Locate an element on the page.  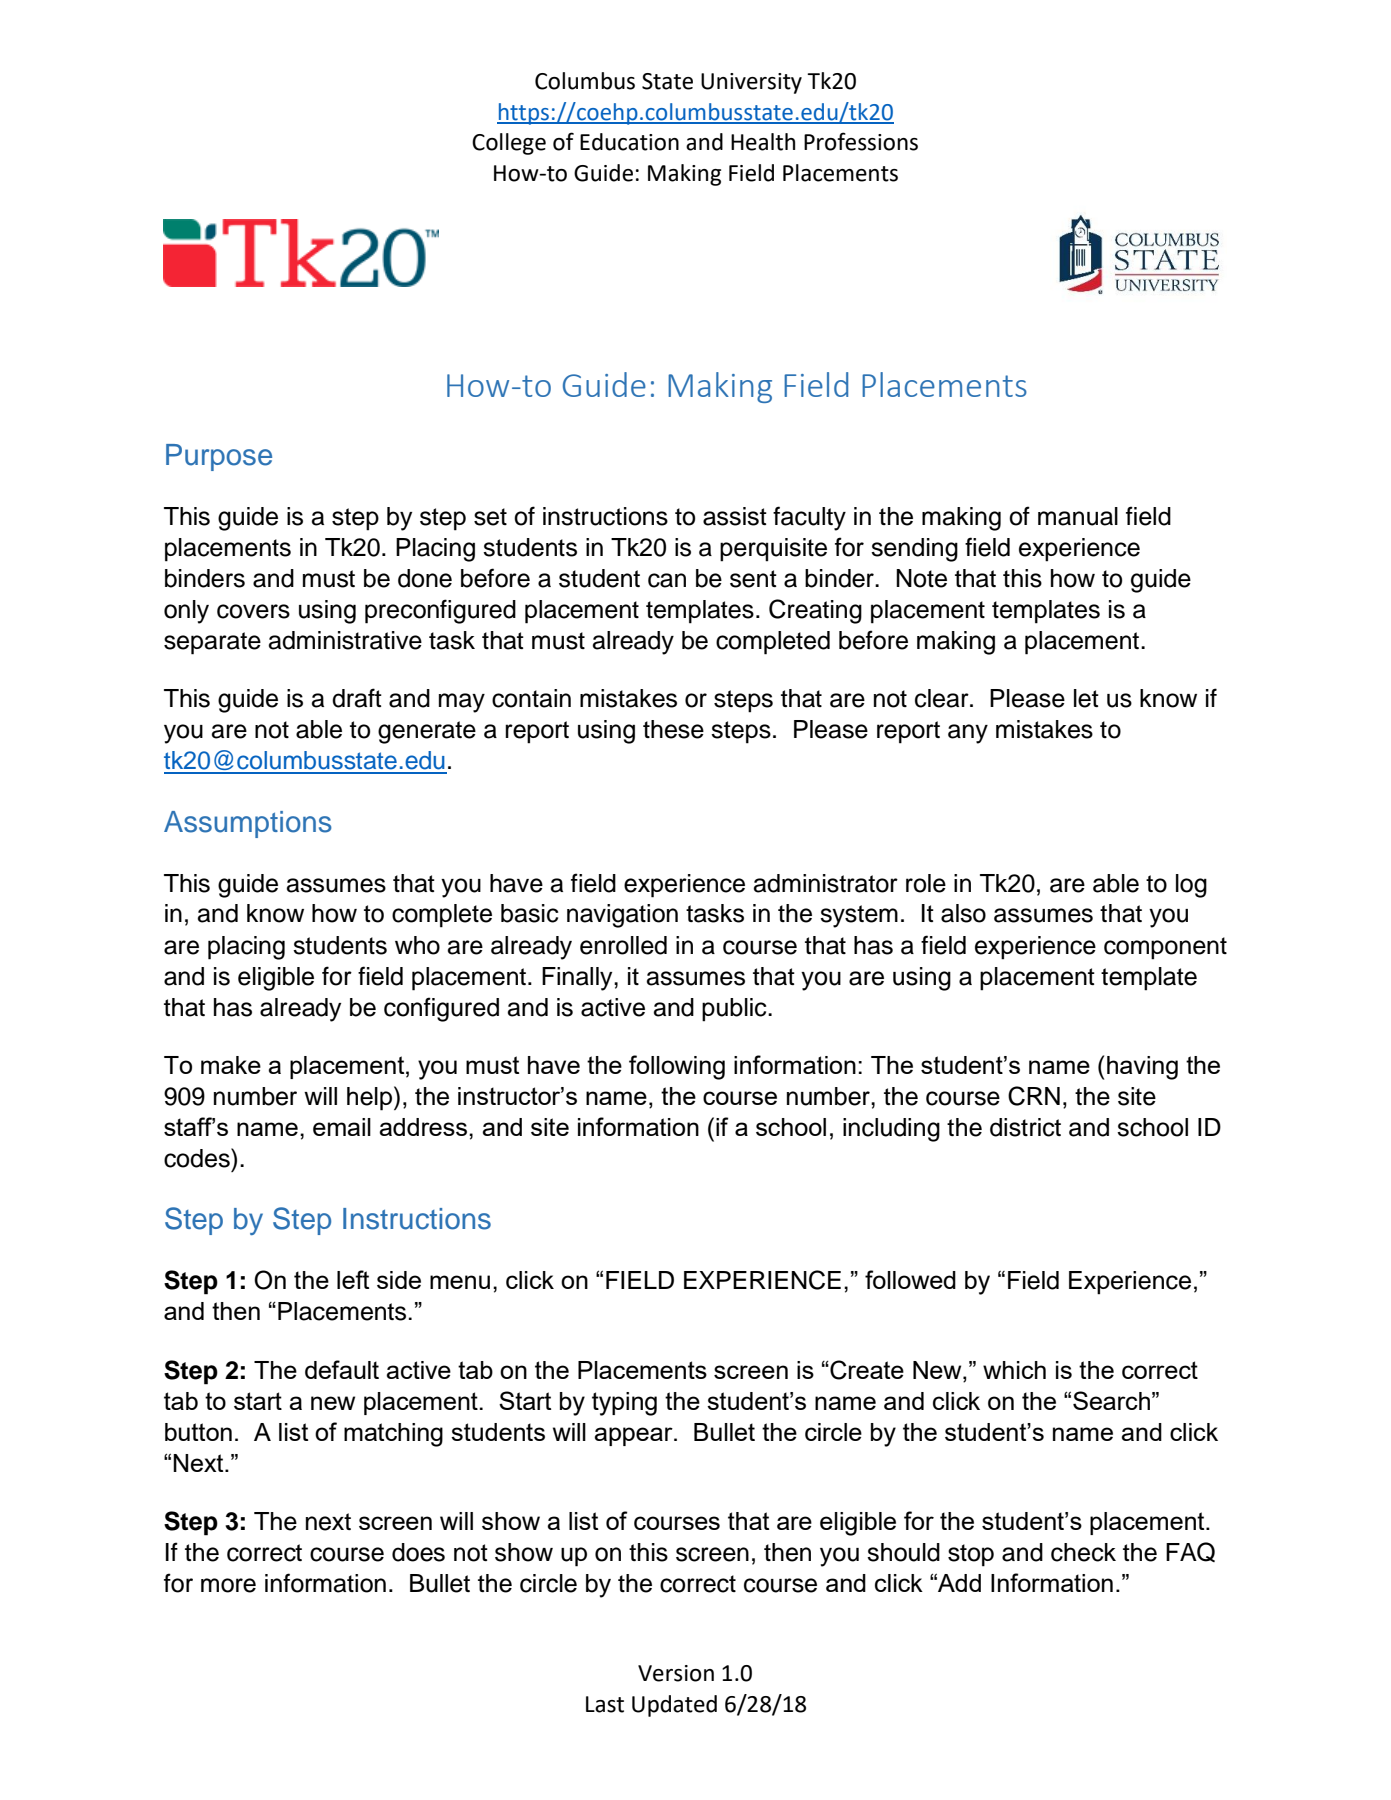
following is located at coordinates (677, 1067).
